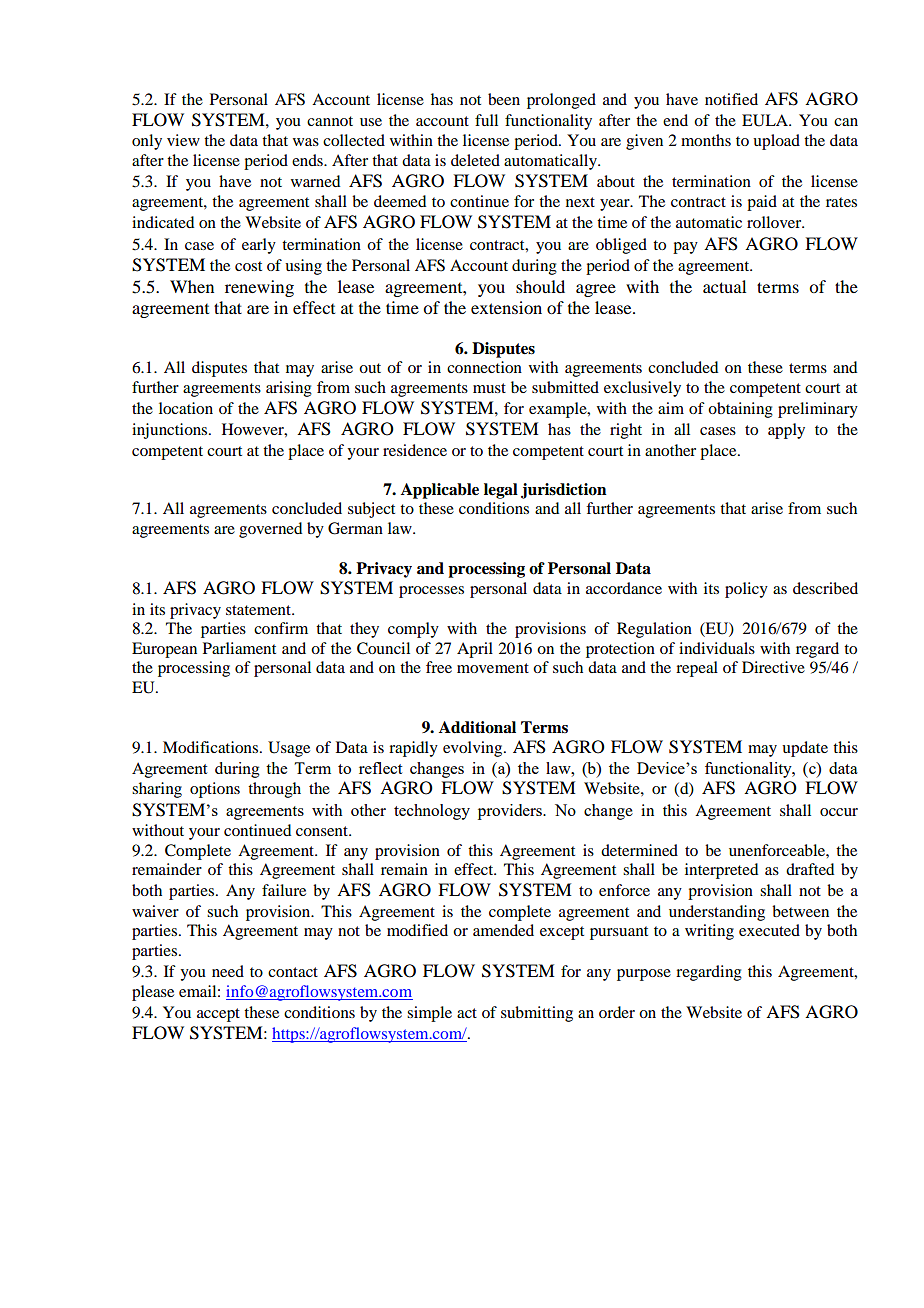 The image size is (924, 1308). What do you see at coordinates (474, 749) in the page?
I see `evolving` at bounding box center [474, 749].
